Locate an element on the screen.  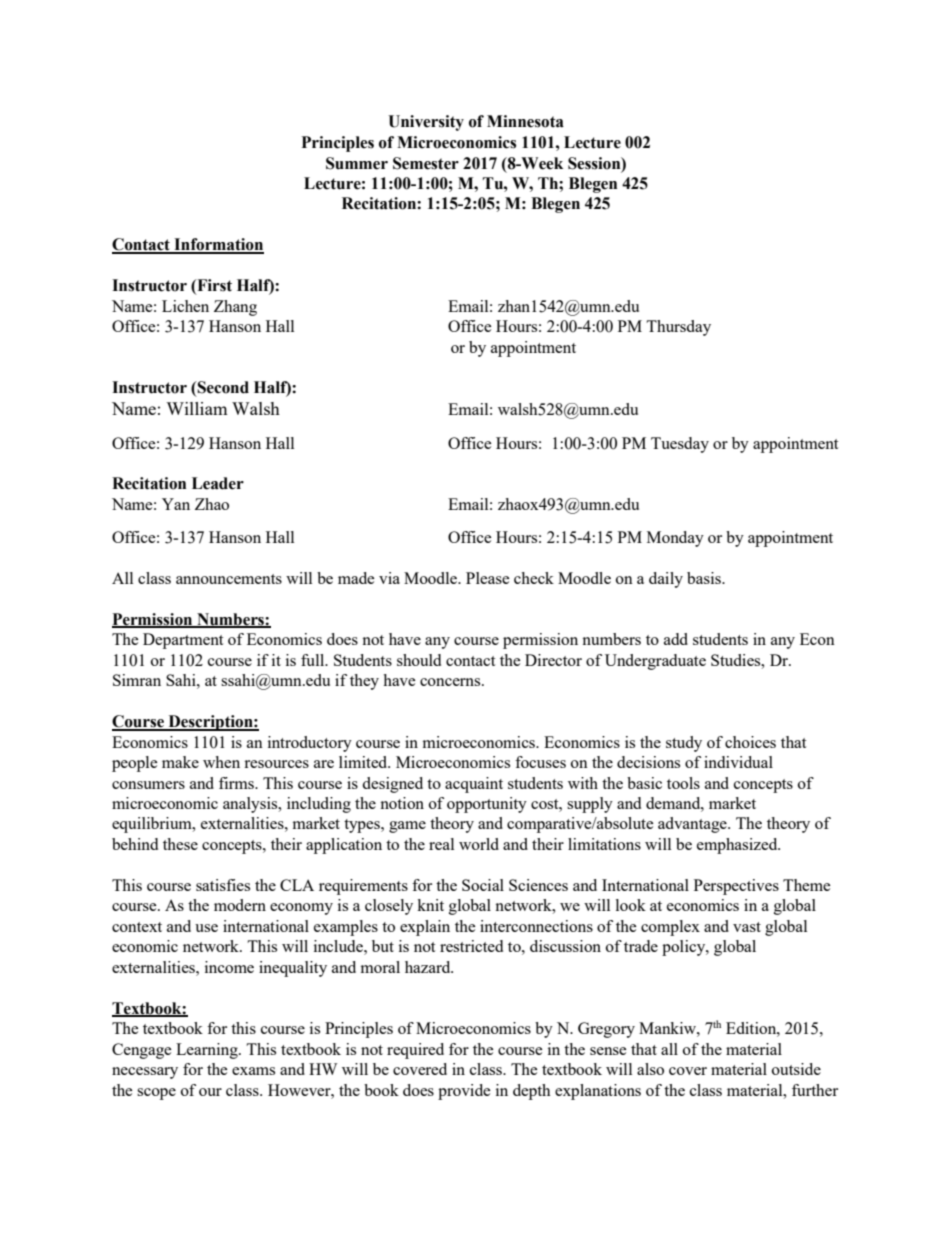
Learning is located at coordinates (208, 1051).
